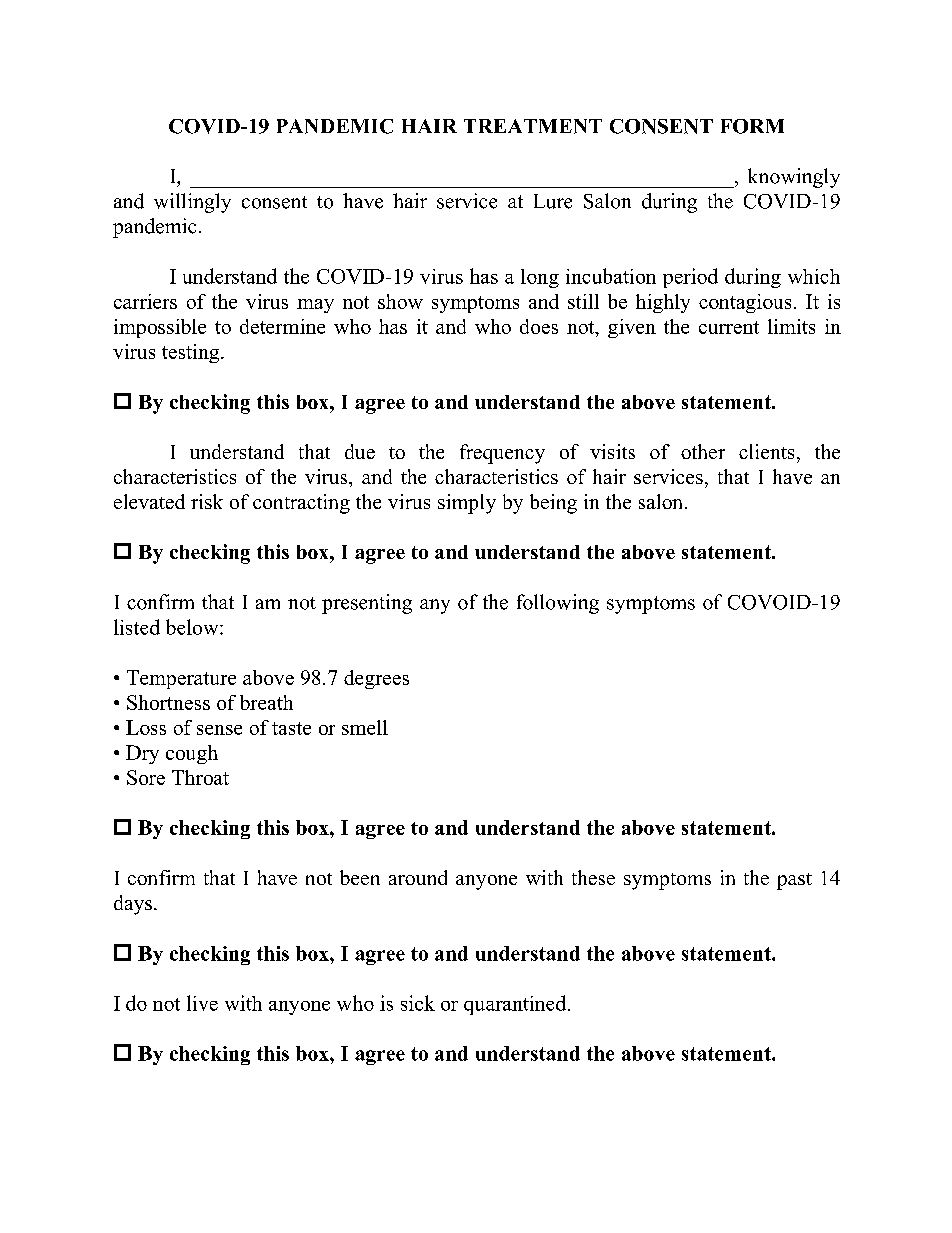 The image size is (952, 1233). Describe the element at coordinates (467, 504) in the document. I see `simply` at that location.
